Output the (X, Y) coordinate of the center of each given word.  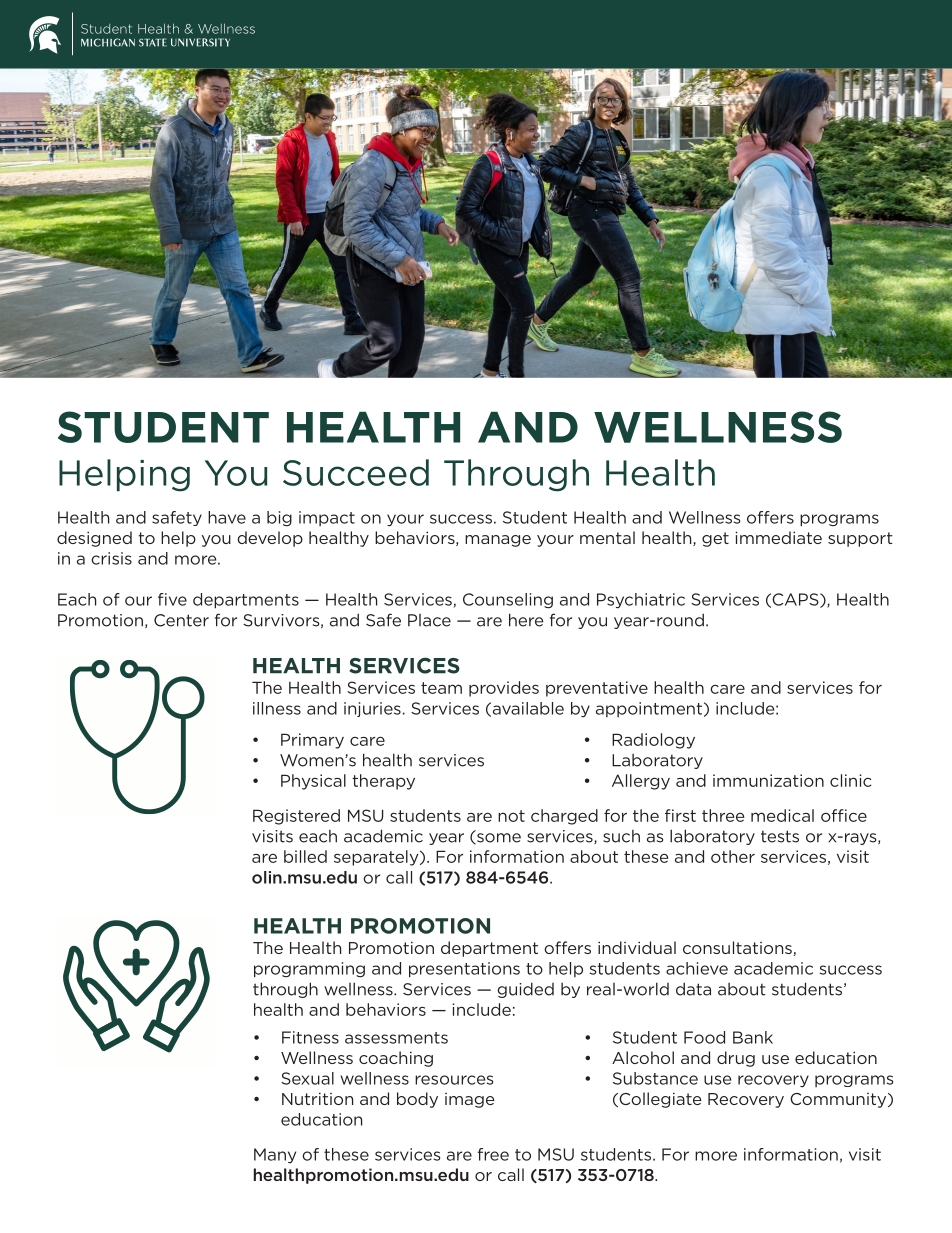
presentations (464, 970)
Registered (296, 817)
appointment (649, 709)
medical (782, 815)
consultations (738, 948)
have (227, 517)
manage (498, 541)
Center (181, 620)
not (511, 816)
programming (309, 970)
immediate (778, 537)
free (493, 1154)
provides (504, 689)
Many (275, 1155)
